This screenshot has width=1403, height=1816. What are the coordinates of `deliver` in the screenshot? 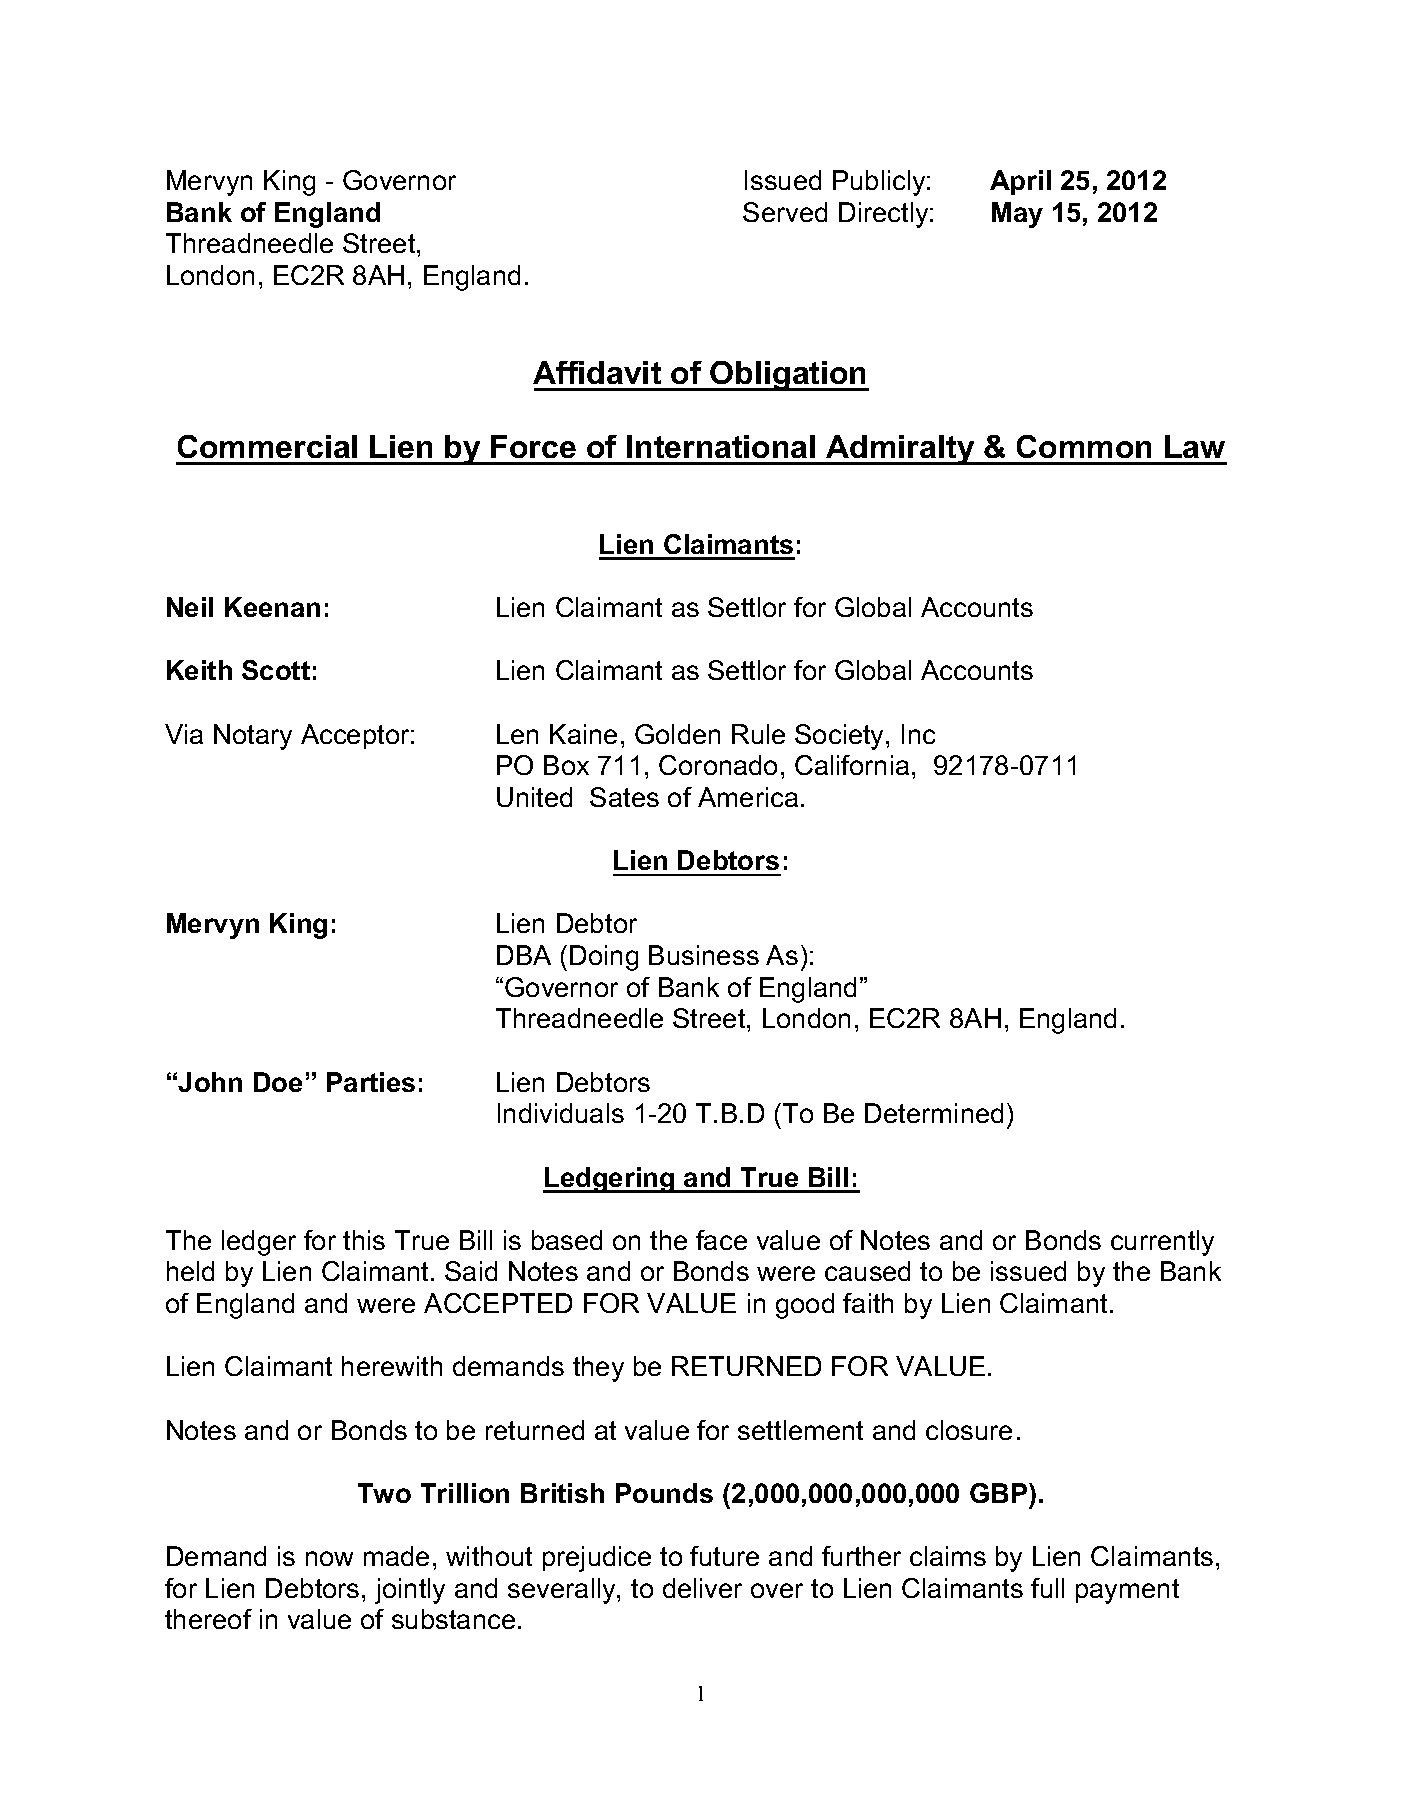 It's located at (702, 1588).
